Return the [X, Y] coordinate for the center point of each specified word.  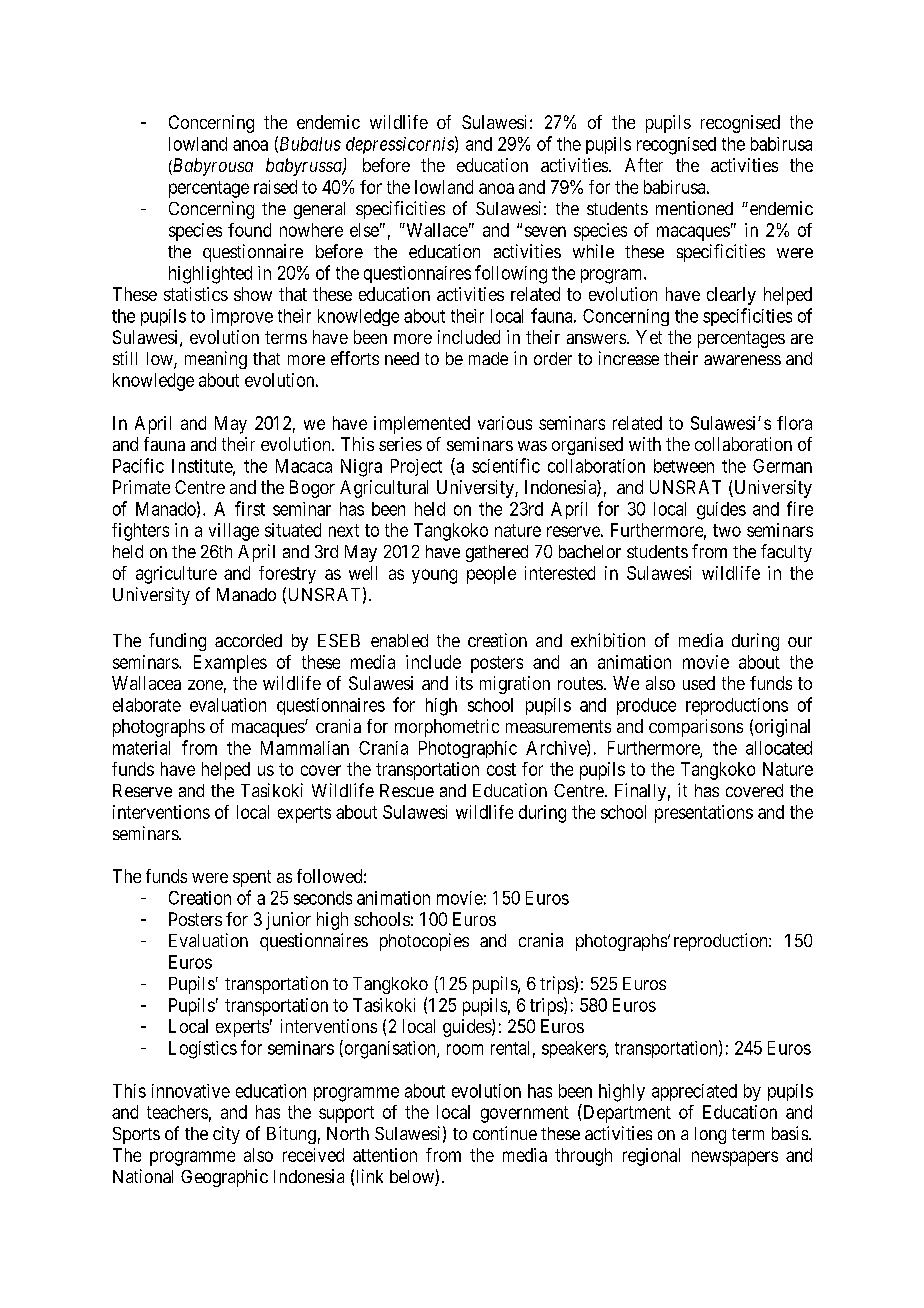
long [710, 1135]
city [226, 1135]
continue [505, 1133]
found [249, 230]
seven [545, 231]
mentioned [694, 208]
